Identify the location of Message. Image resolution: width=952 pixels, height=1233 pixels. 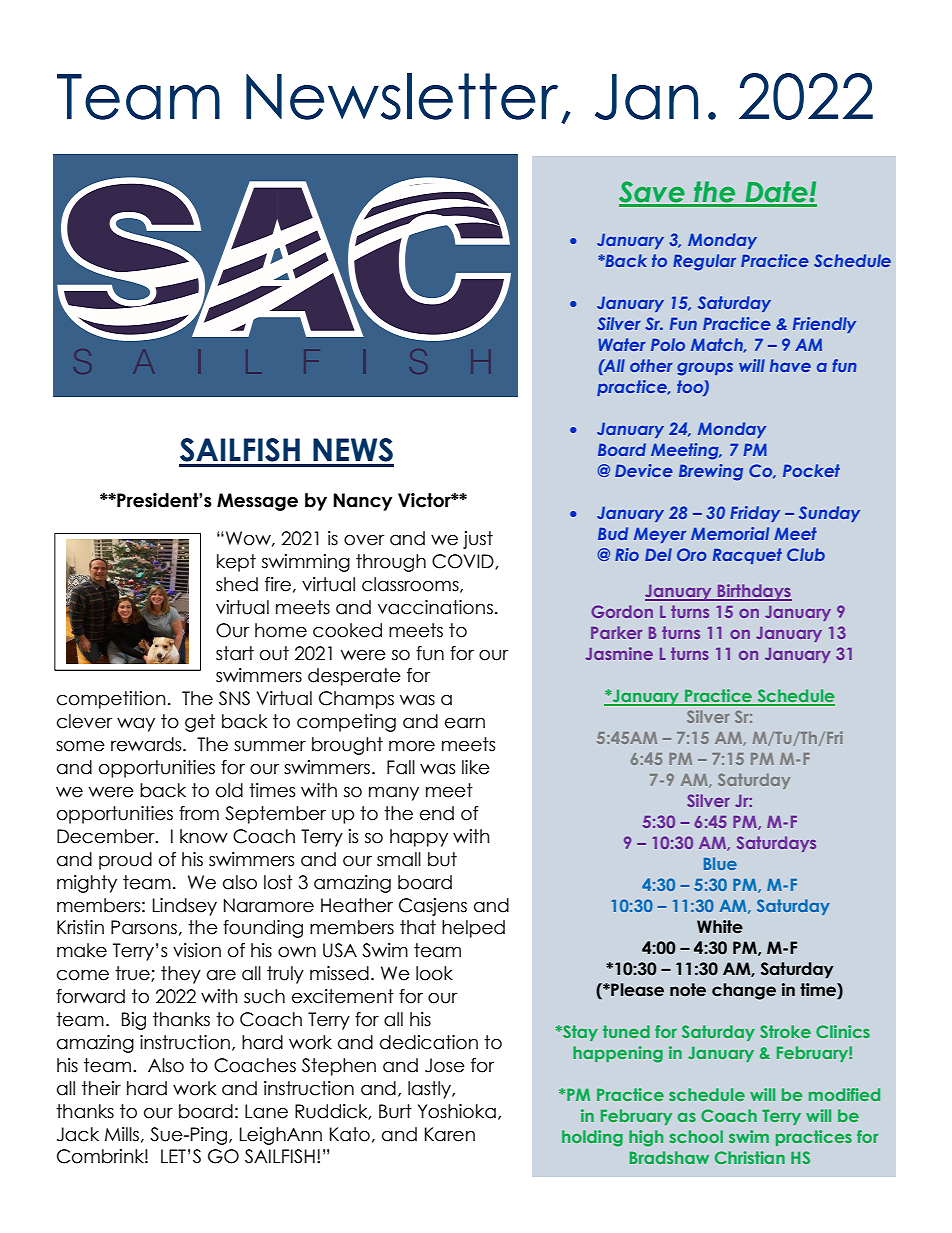
(257, 502).
